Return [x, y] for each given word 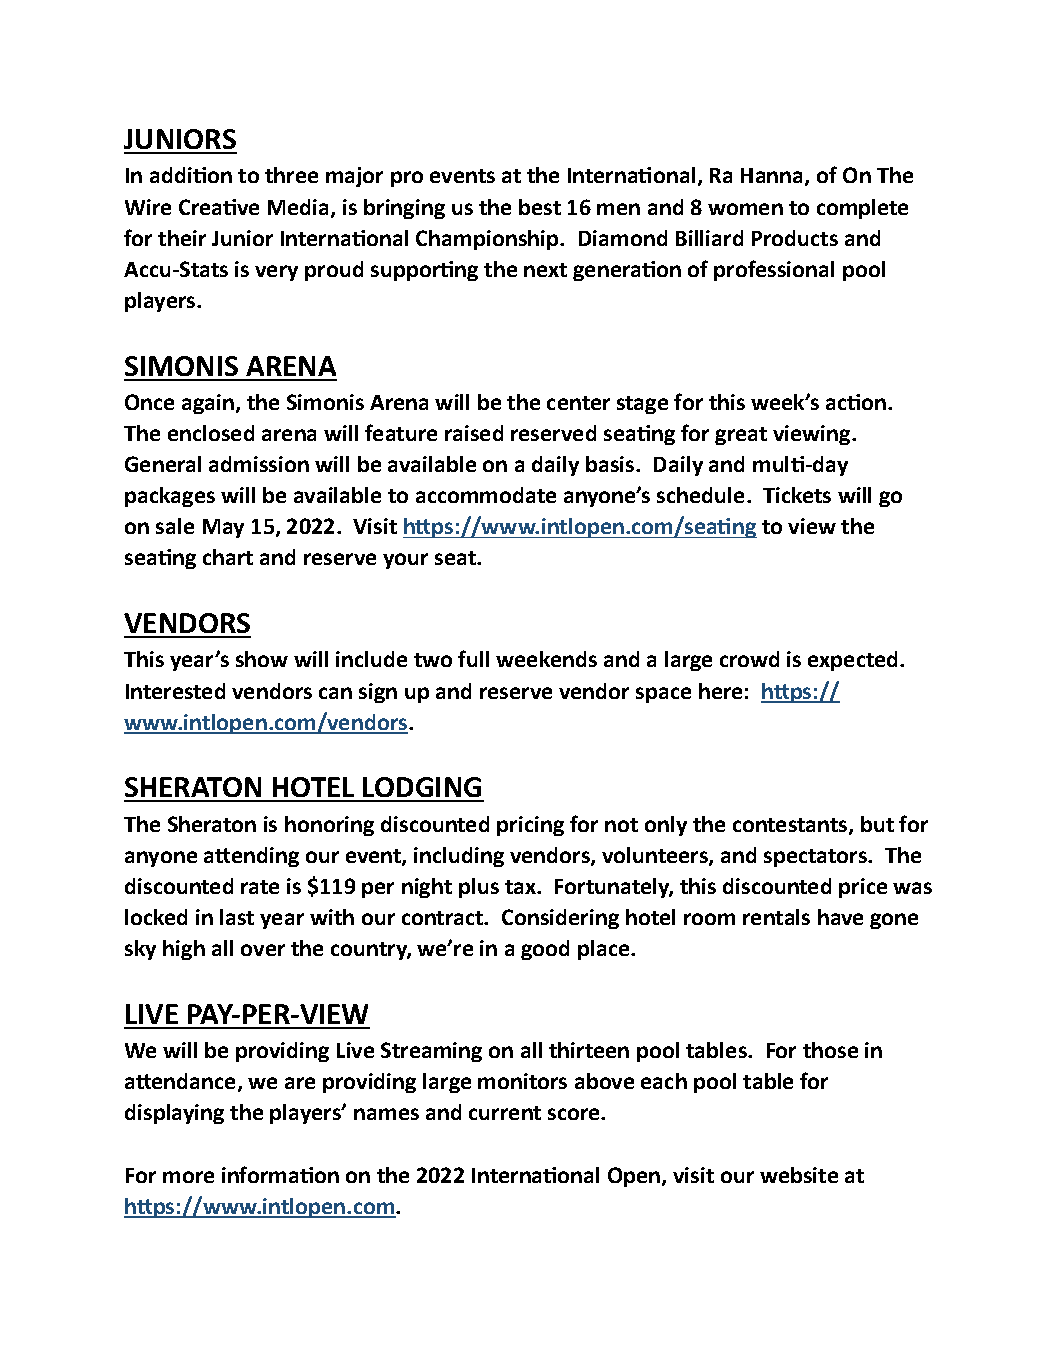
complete [862, 209]
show [262, 659]
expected [852, 661]
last [237, 917]
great [741, 436]
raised [474, 433]
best [540, 207]
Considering [560, 919]
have [840, 917]
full [473, 658]
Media [300, 208]
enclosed [211, 433]
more [188, 1177]
